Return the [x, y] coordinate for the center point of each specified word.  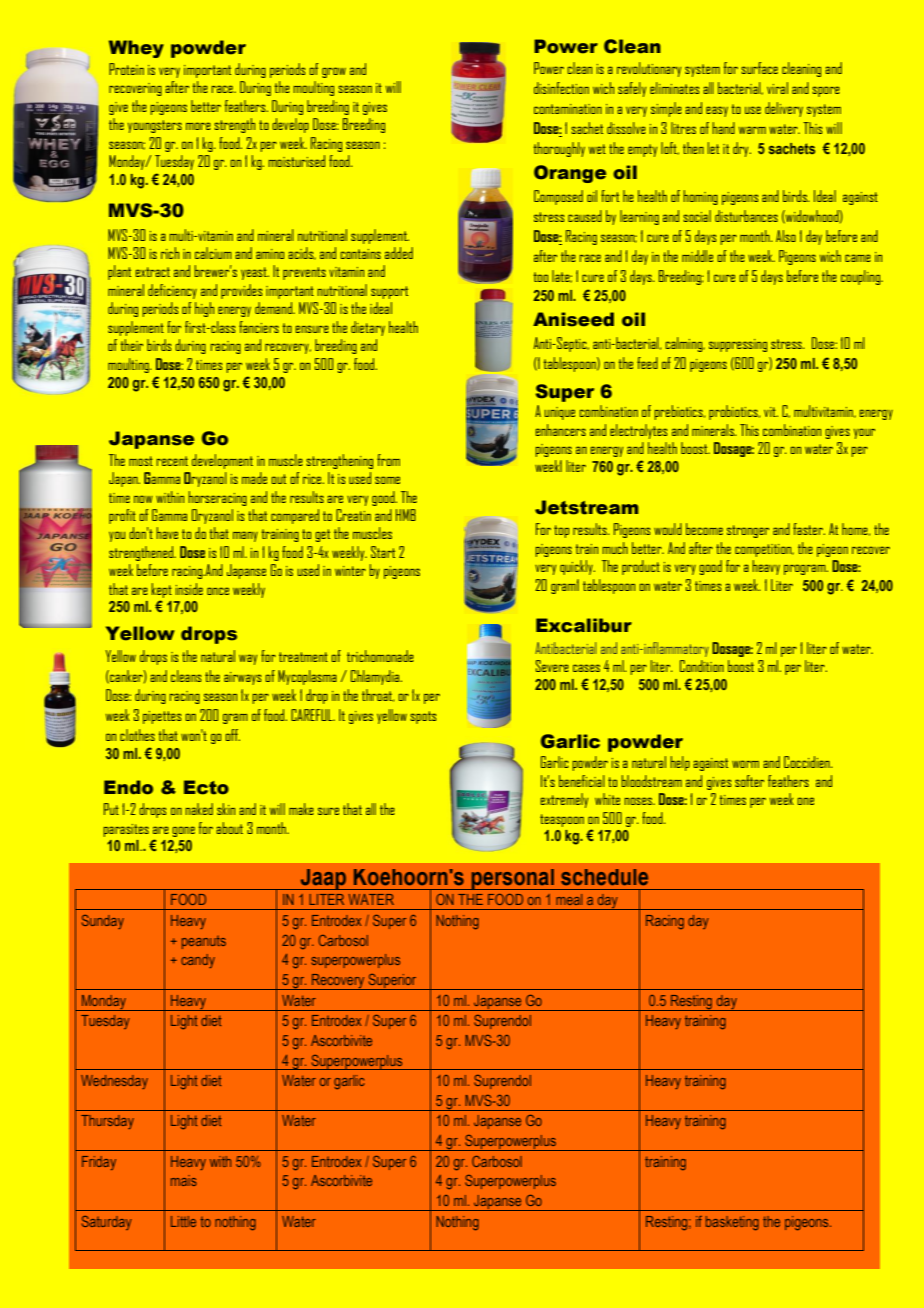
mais [184, 1180]
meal [569, 899]
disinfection [561, 88]
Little [183, 1221]
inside [189, 589]
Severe [552, 666]
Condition [702, 666]
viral [777, 88]
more [198, 126]
